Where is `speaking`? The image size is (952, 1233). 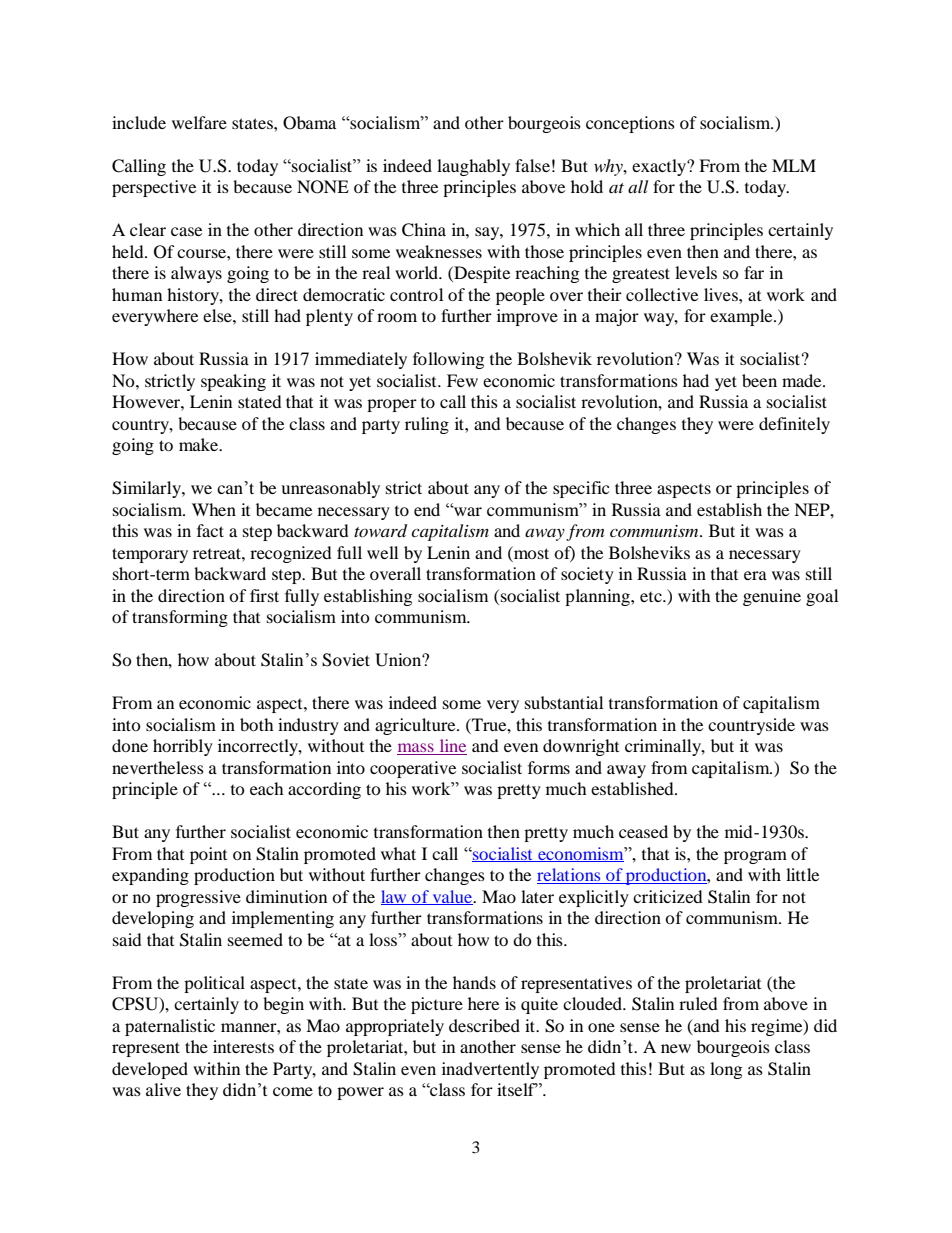
speaking is located at coordinates (233, 382).
